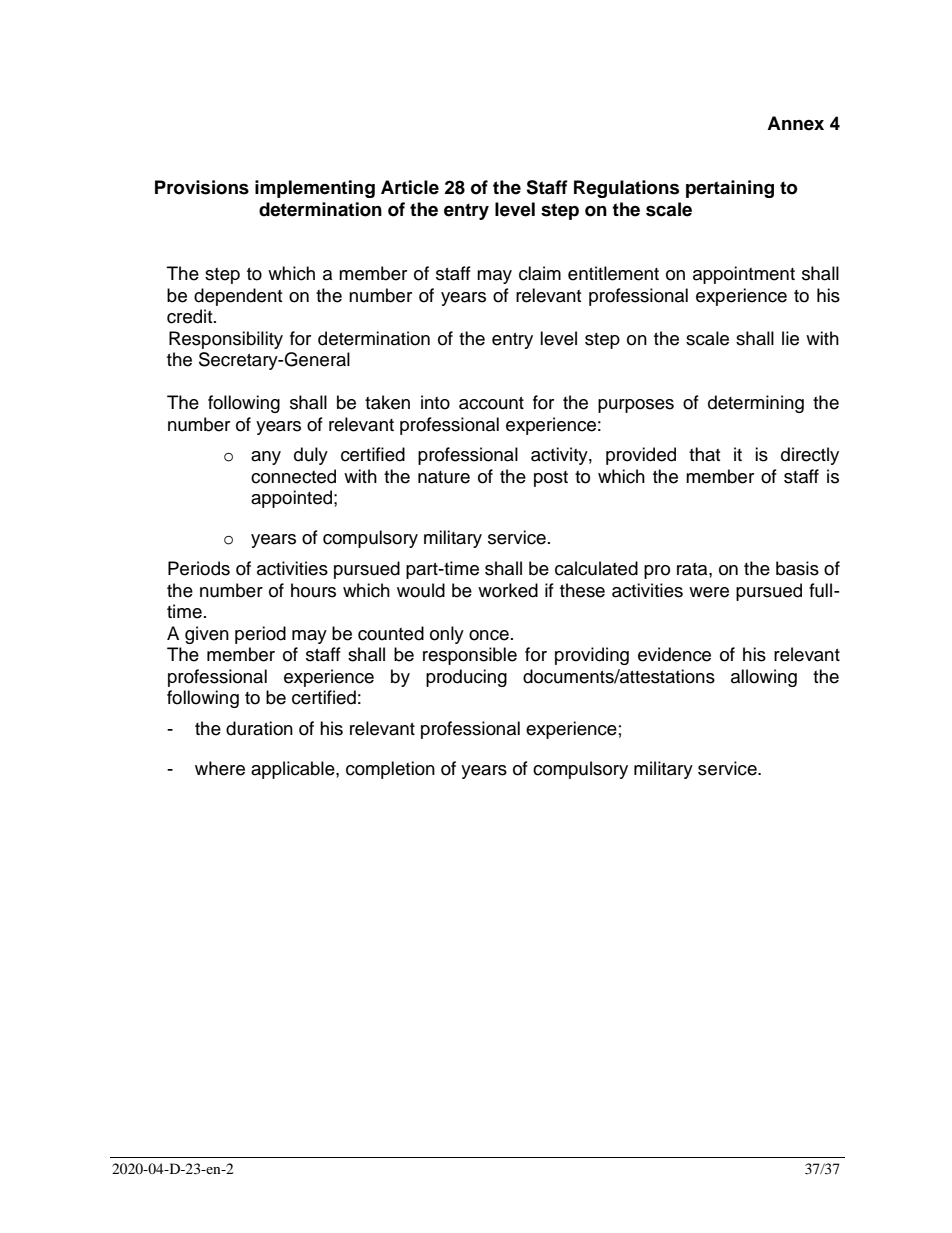 The height and width of the document is (1233, 952). Describe the element at coordinates (259, 728) in the document. I see `duration` at that location.
